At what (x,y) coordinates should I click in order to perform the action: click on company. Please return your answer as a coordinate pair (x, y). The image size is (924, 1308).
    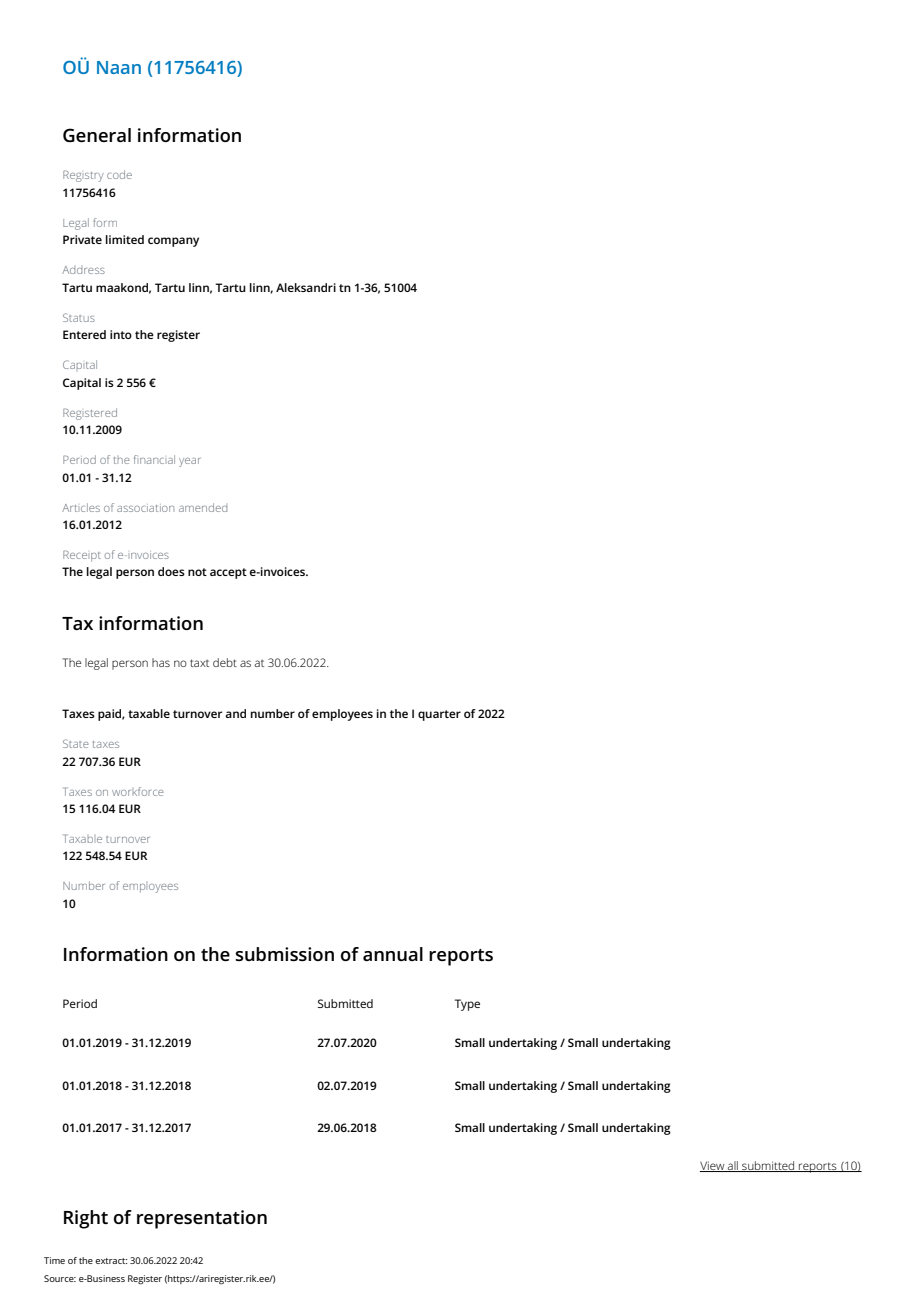
    Looking at the image, I should click on (173, 242).
